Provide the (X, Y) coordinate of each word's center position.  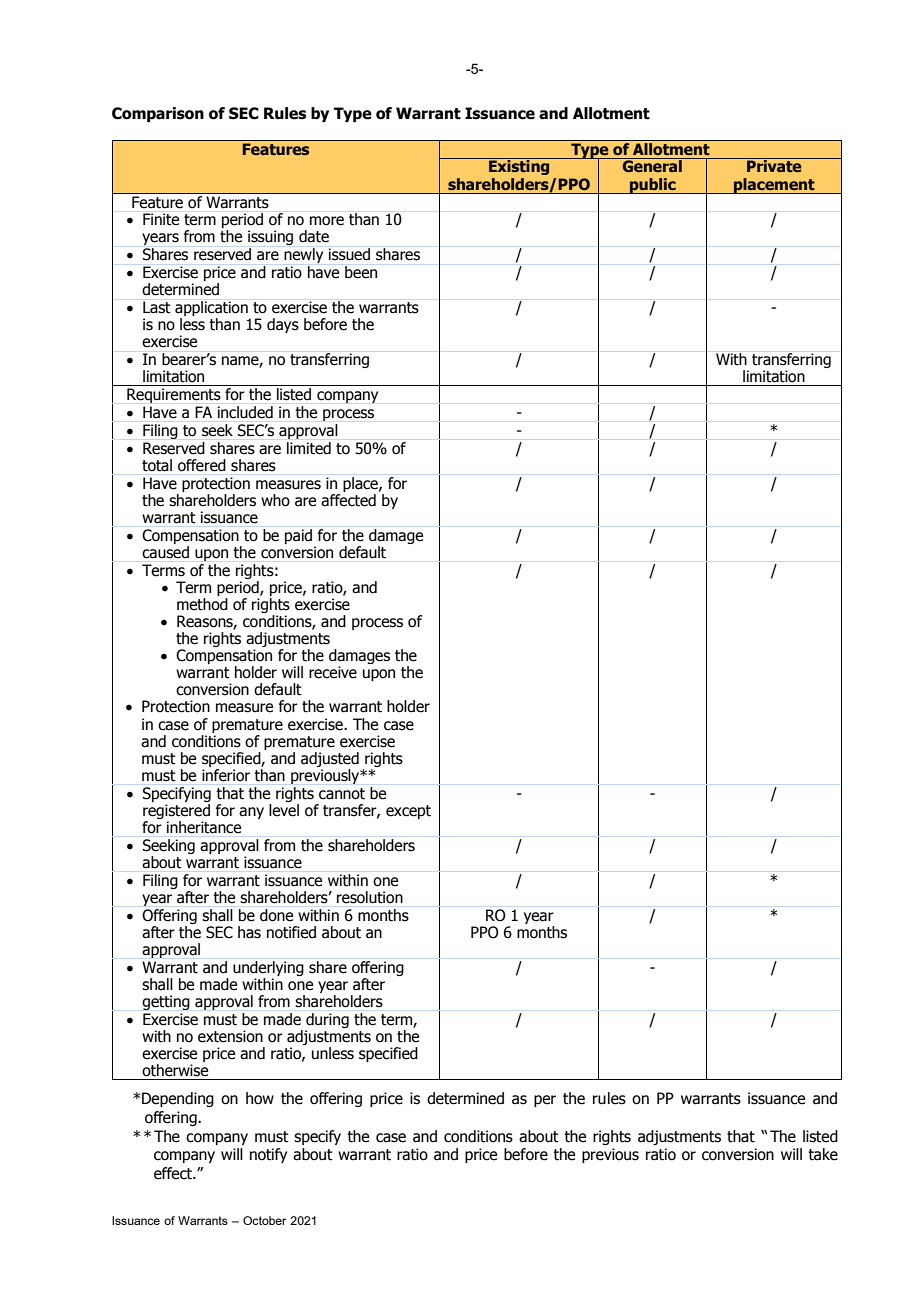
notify (268, 1155)
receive (333, 672)
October (264, 1220)
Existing (519, 166)
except (408, 812)
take (823, 1154)
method (202, 604)
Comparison (158, 114)
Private (774, 165)
